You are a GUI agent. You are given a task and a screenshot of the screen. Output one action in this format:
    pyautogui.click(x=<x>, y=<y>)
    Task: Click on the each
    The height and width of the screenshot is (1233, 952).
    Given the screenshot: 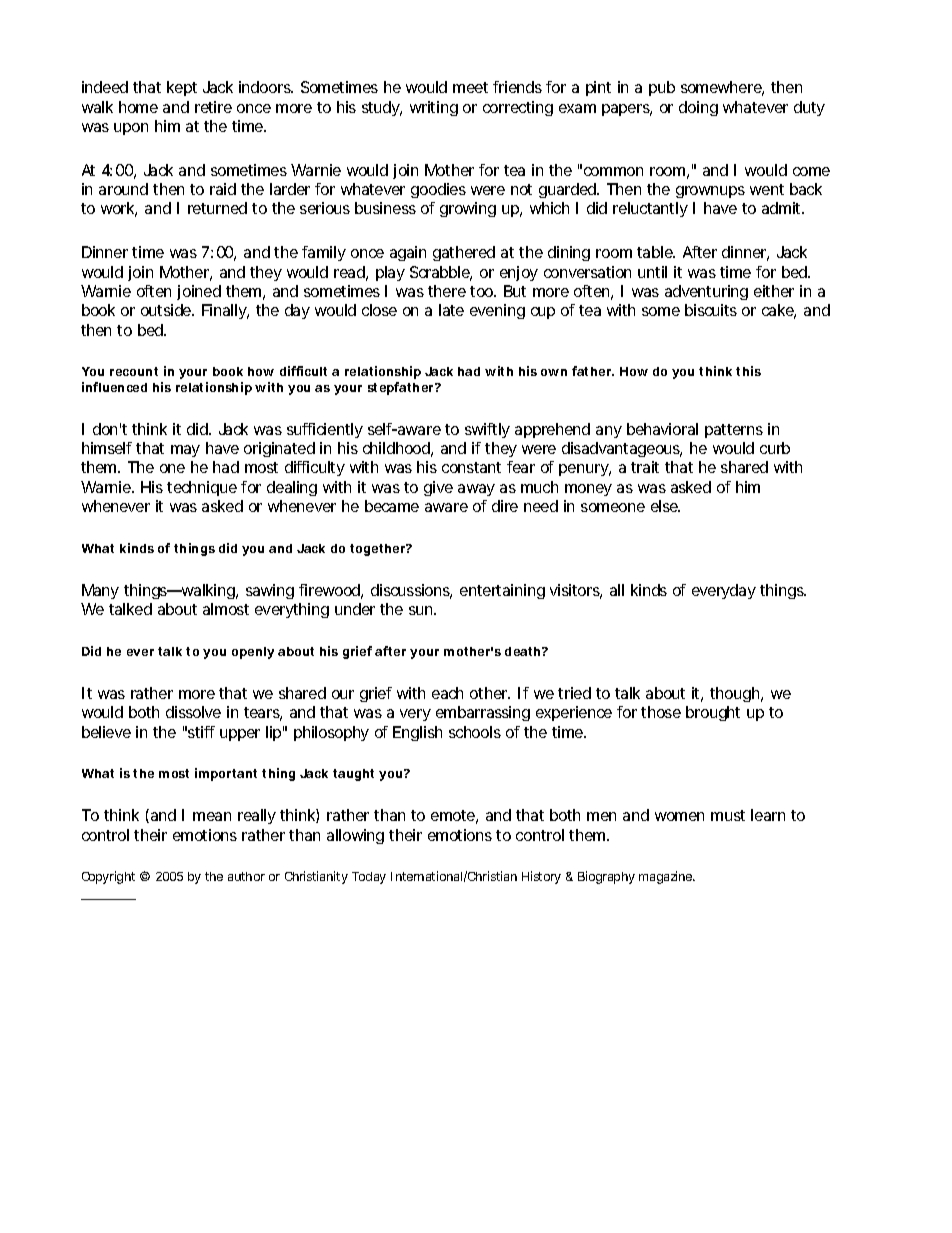 What is the action you would take?
    pyautogui.click(x=447, y=693)
